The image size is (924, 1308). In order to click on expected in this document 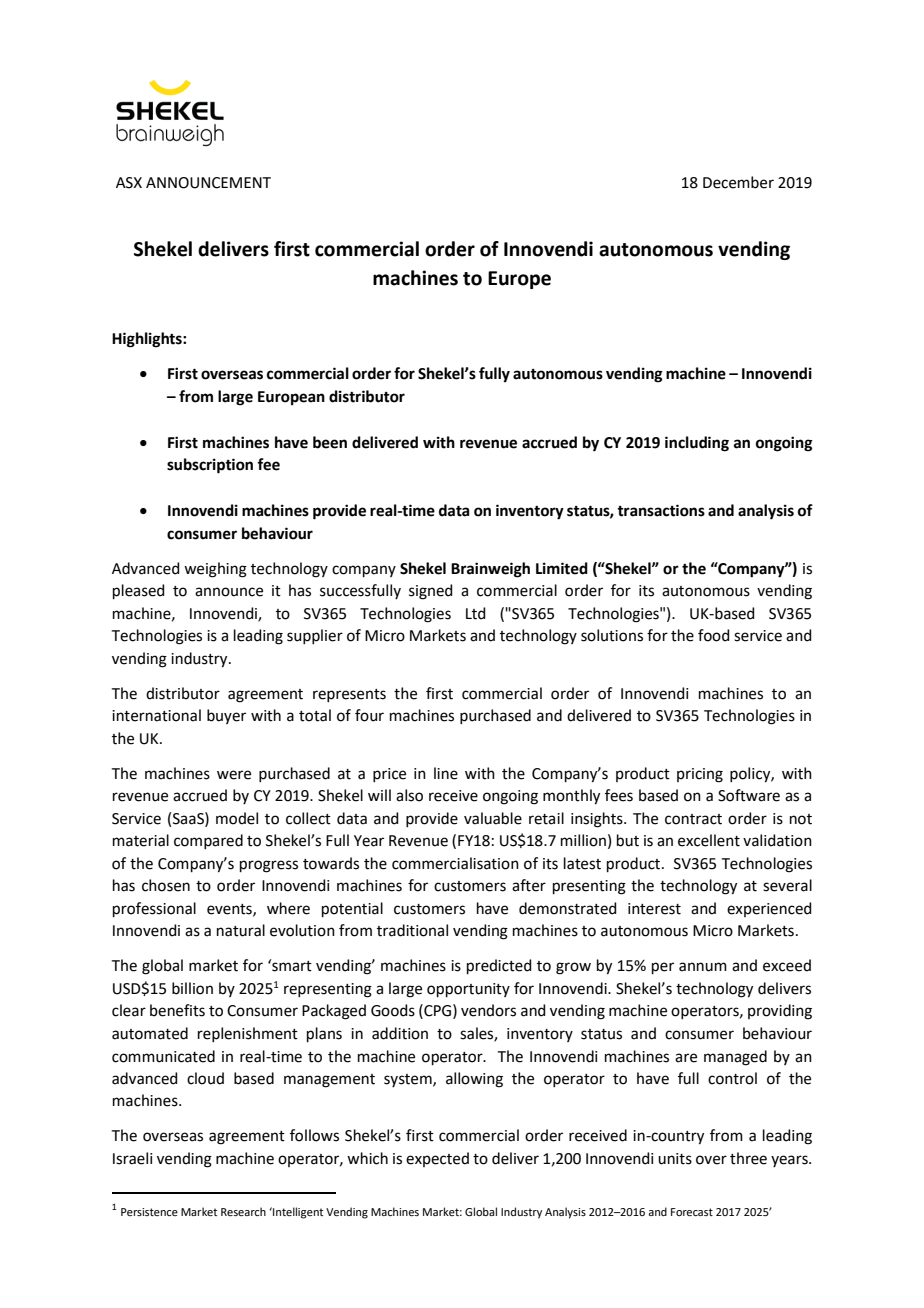, I will do `click(437, 1159)`.
